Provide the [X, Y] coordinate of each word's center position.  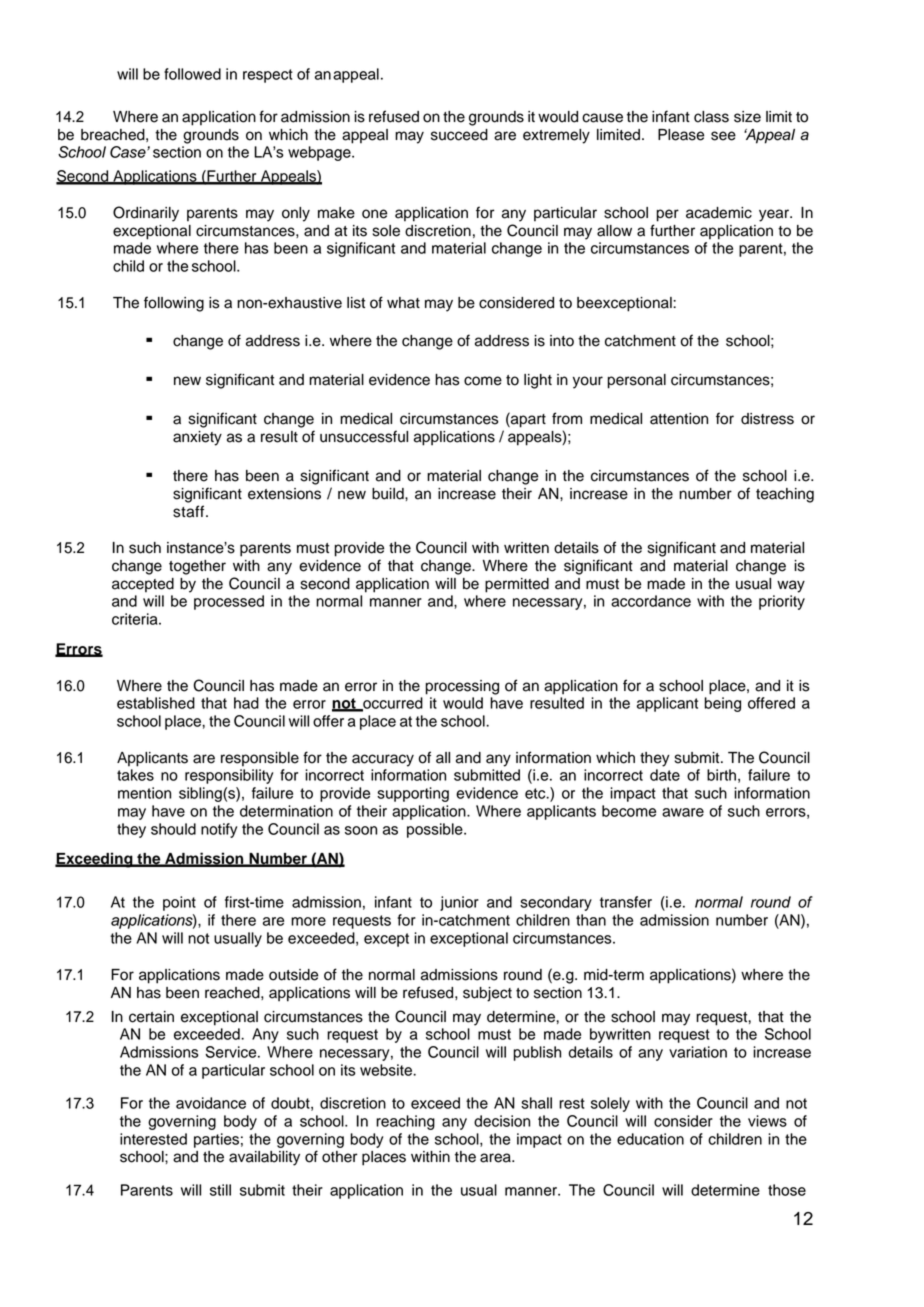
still [220, 1190]
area [496, 1158]
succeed [459, 135]
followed [192, 74]
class [711, 117]
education [650, 1139]
